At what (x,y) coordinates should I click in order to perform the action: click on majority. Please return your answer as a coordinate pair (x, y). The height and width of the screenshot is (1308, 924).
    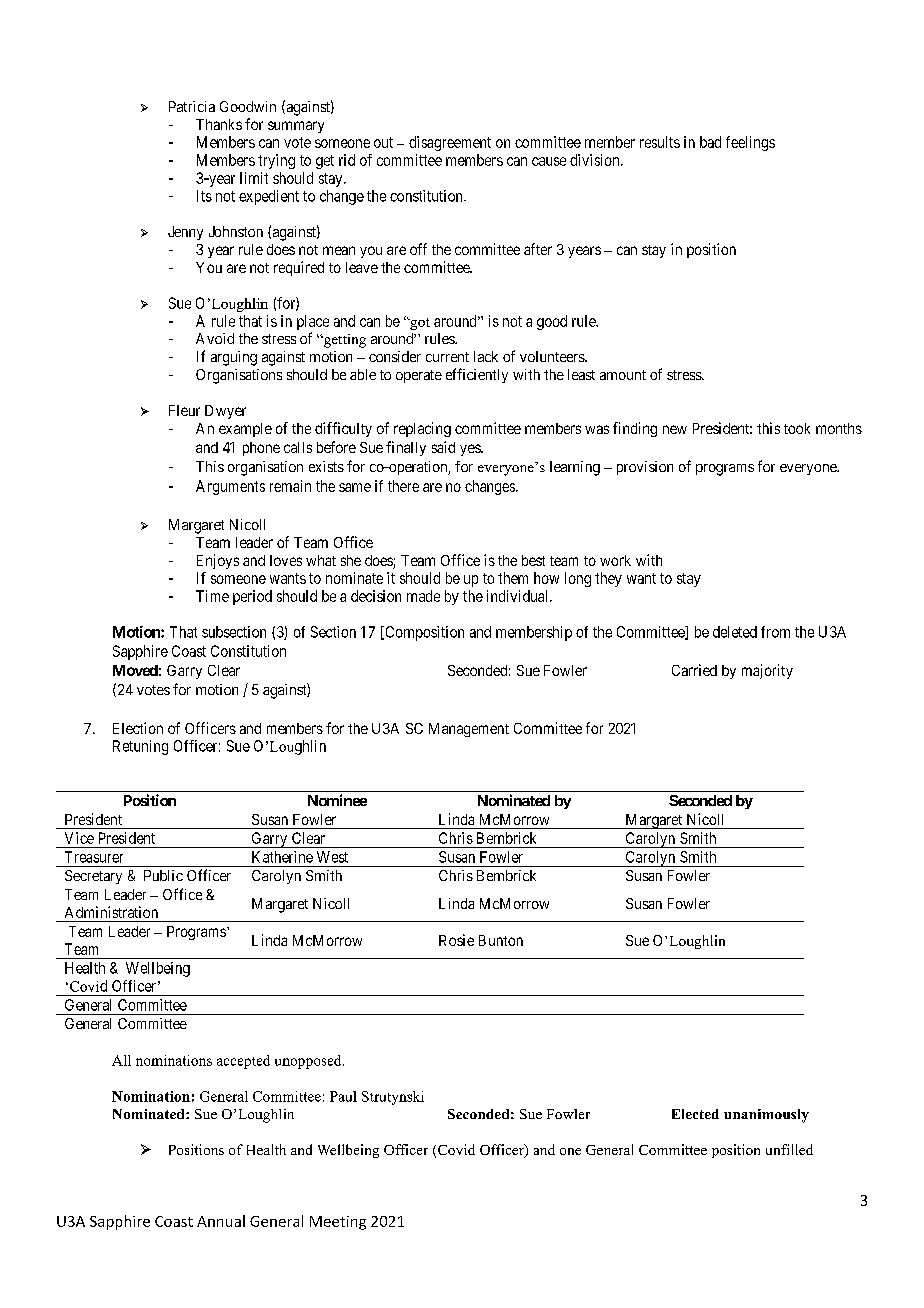
    Looking at the image, I should click on (767, 671).
